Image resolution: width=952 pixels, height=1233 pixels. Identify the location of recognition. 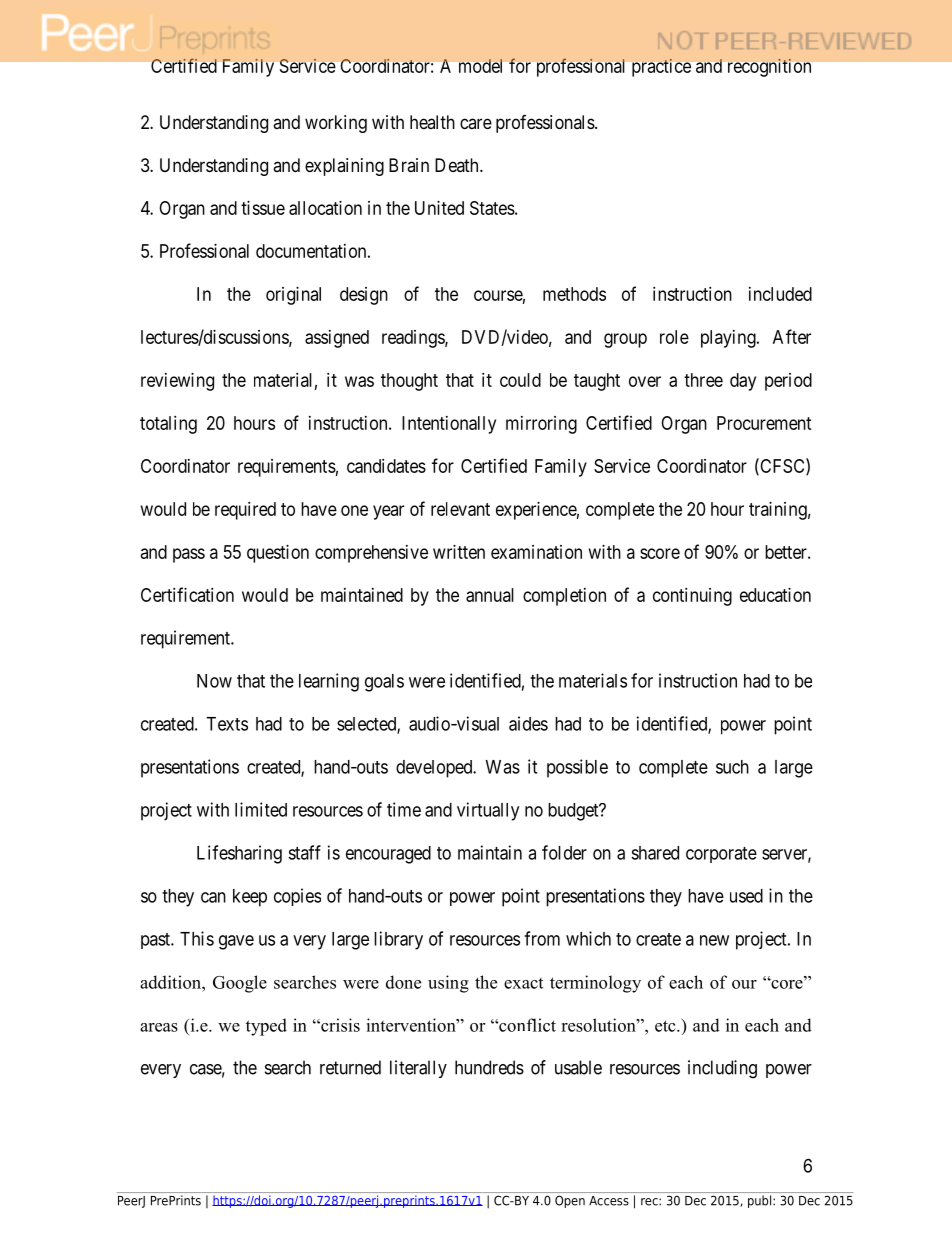
(769, 68).
